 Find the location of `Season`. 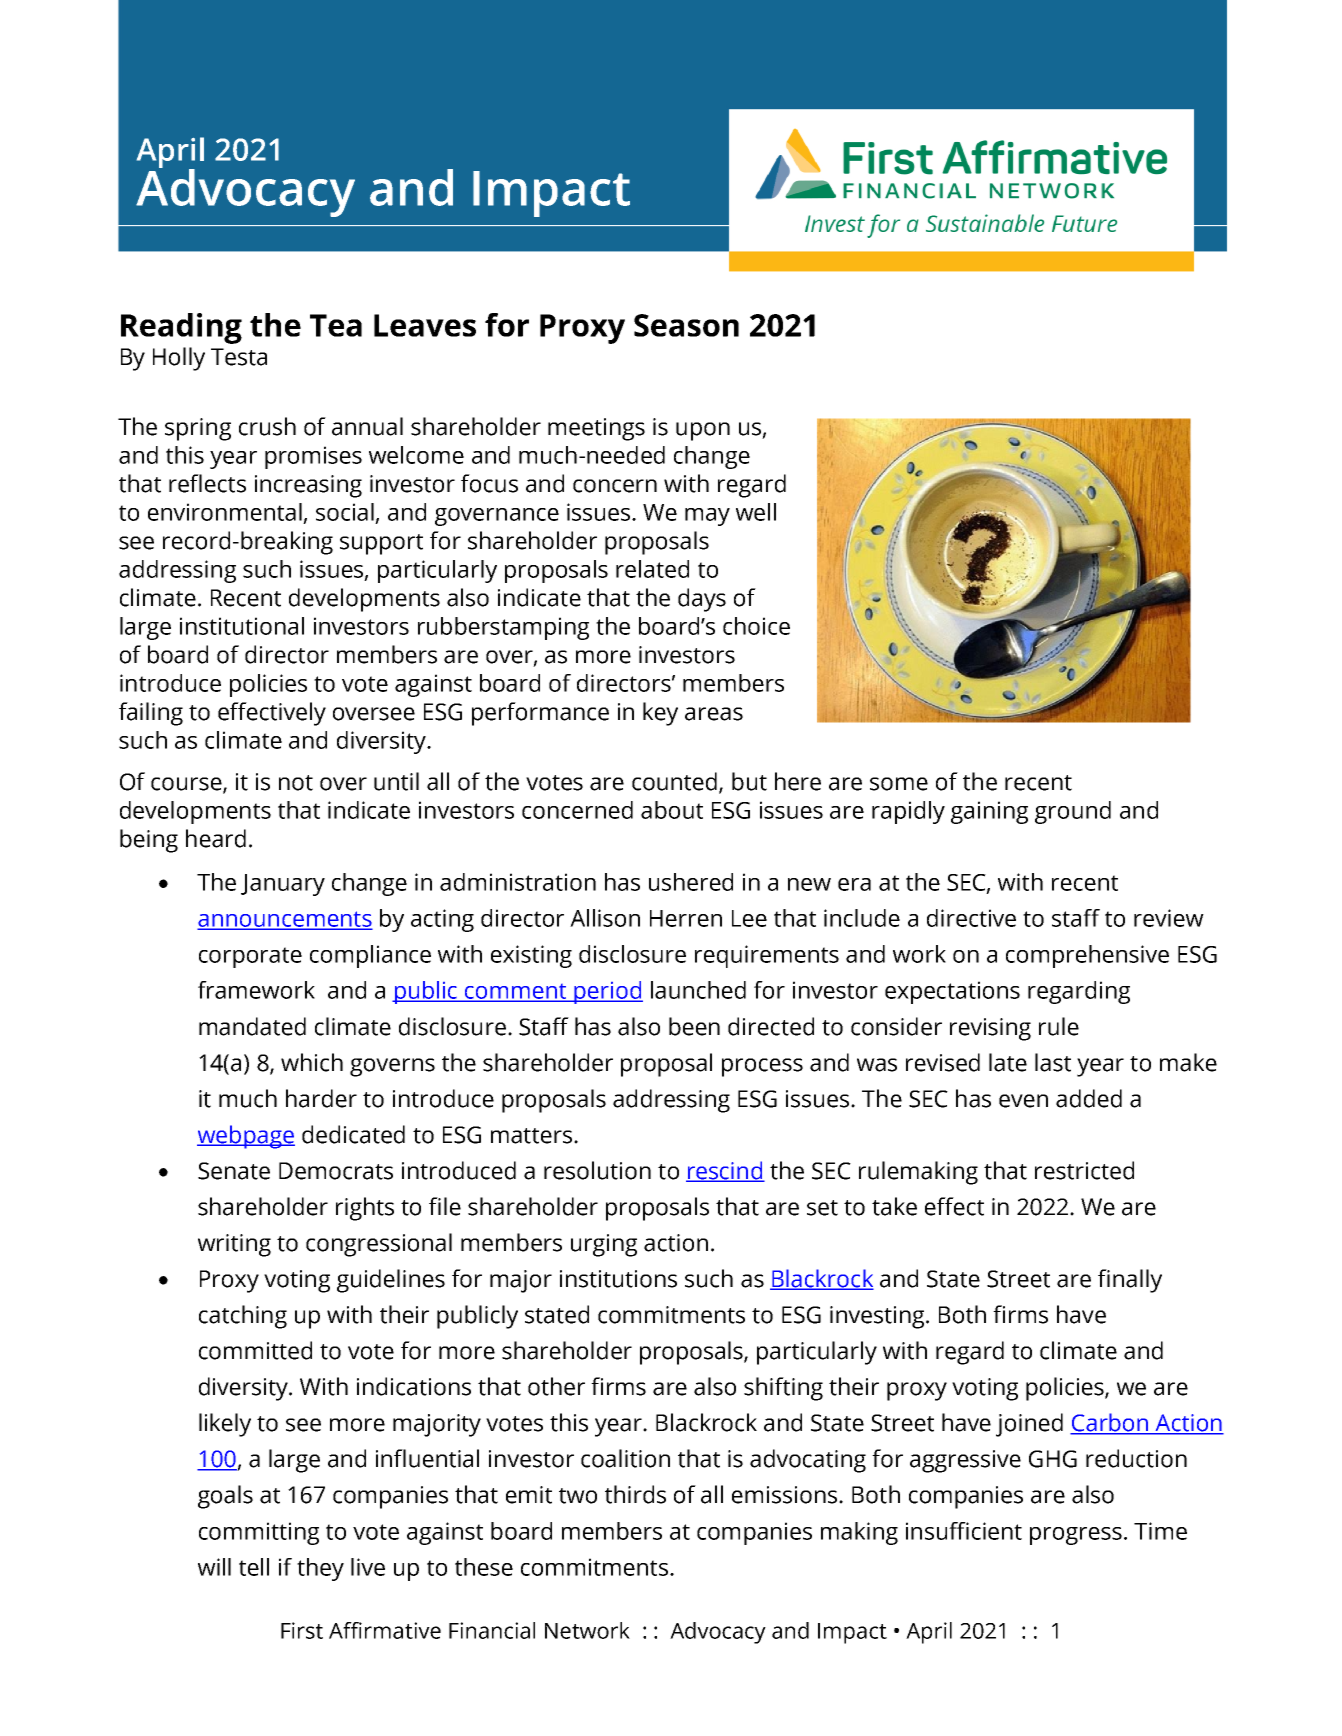

Season is located at coordinates (686, 325).
